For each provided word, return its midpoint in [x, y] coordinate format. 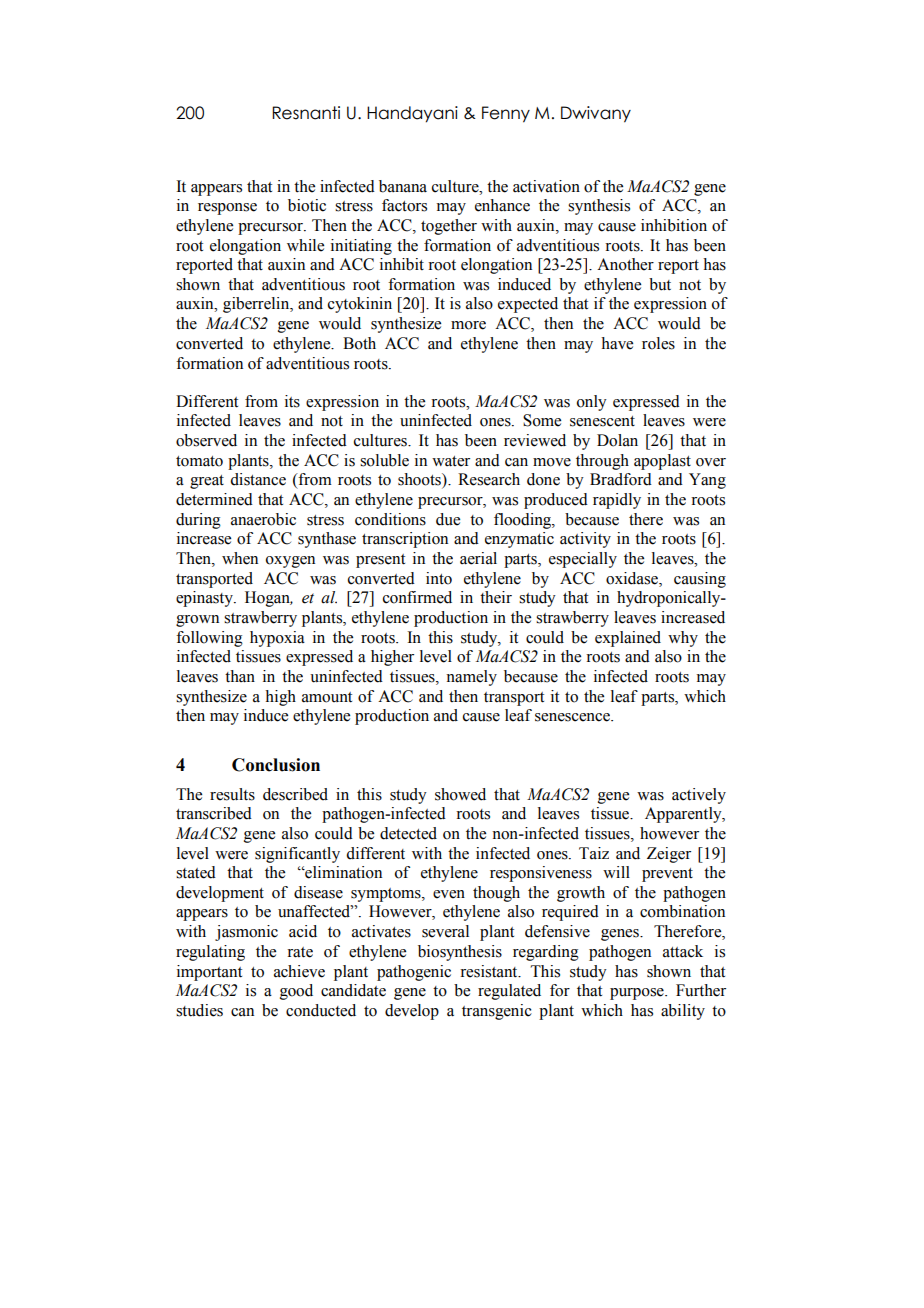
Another [625, 264]
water [451, 461]
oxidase [633, 578]
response [227, 209]
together [449, 227]
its [292, 401]
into [439, 578]
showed [460, 794]
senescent [602, 421]
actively [699, 796]
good [296, 992]
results [232, 794]
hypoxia [277, 639]
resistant [490, 971]
